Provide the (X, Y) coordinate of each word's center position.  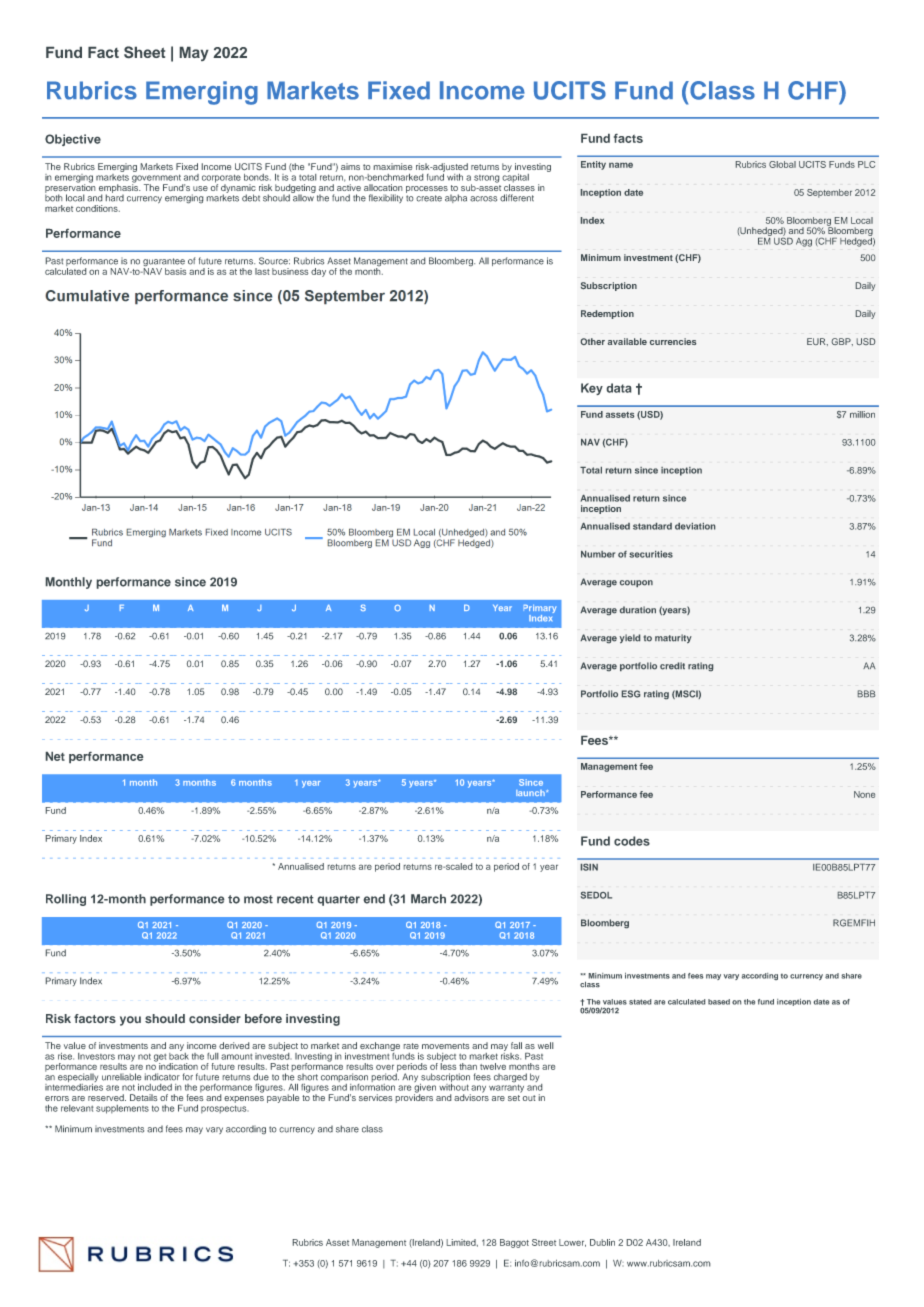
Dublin (602, 1242)
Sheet (144, 52)
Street (544, 1242)
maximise (393, 166)
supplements (122, 1109)
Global (782, 164)
